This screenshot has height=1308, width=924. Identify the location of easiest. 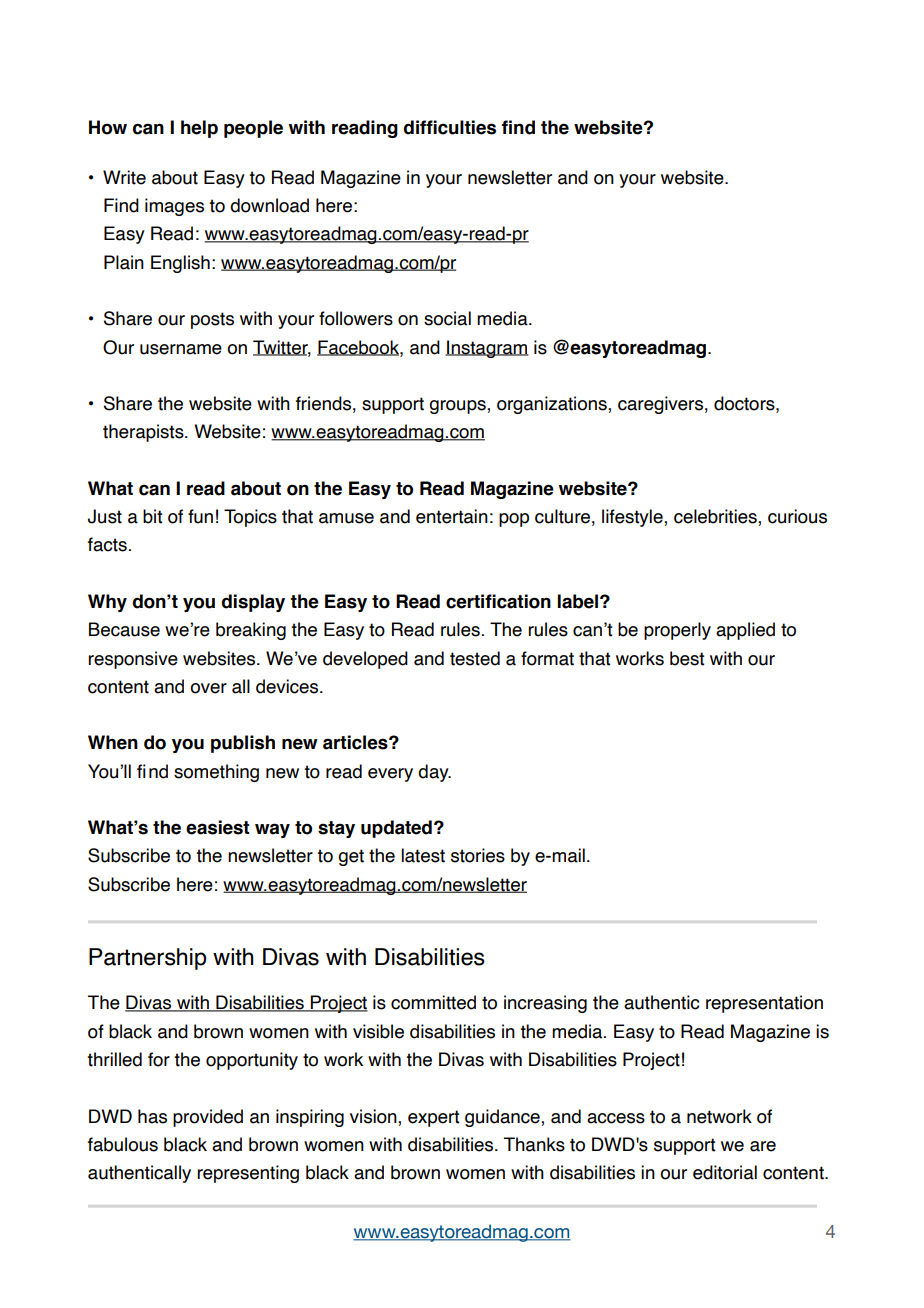
(218, 827).
